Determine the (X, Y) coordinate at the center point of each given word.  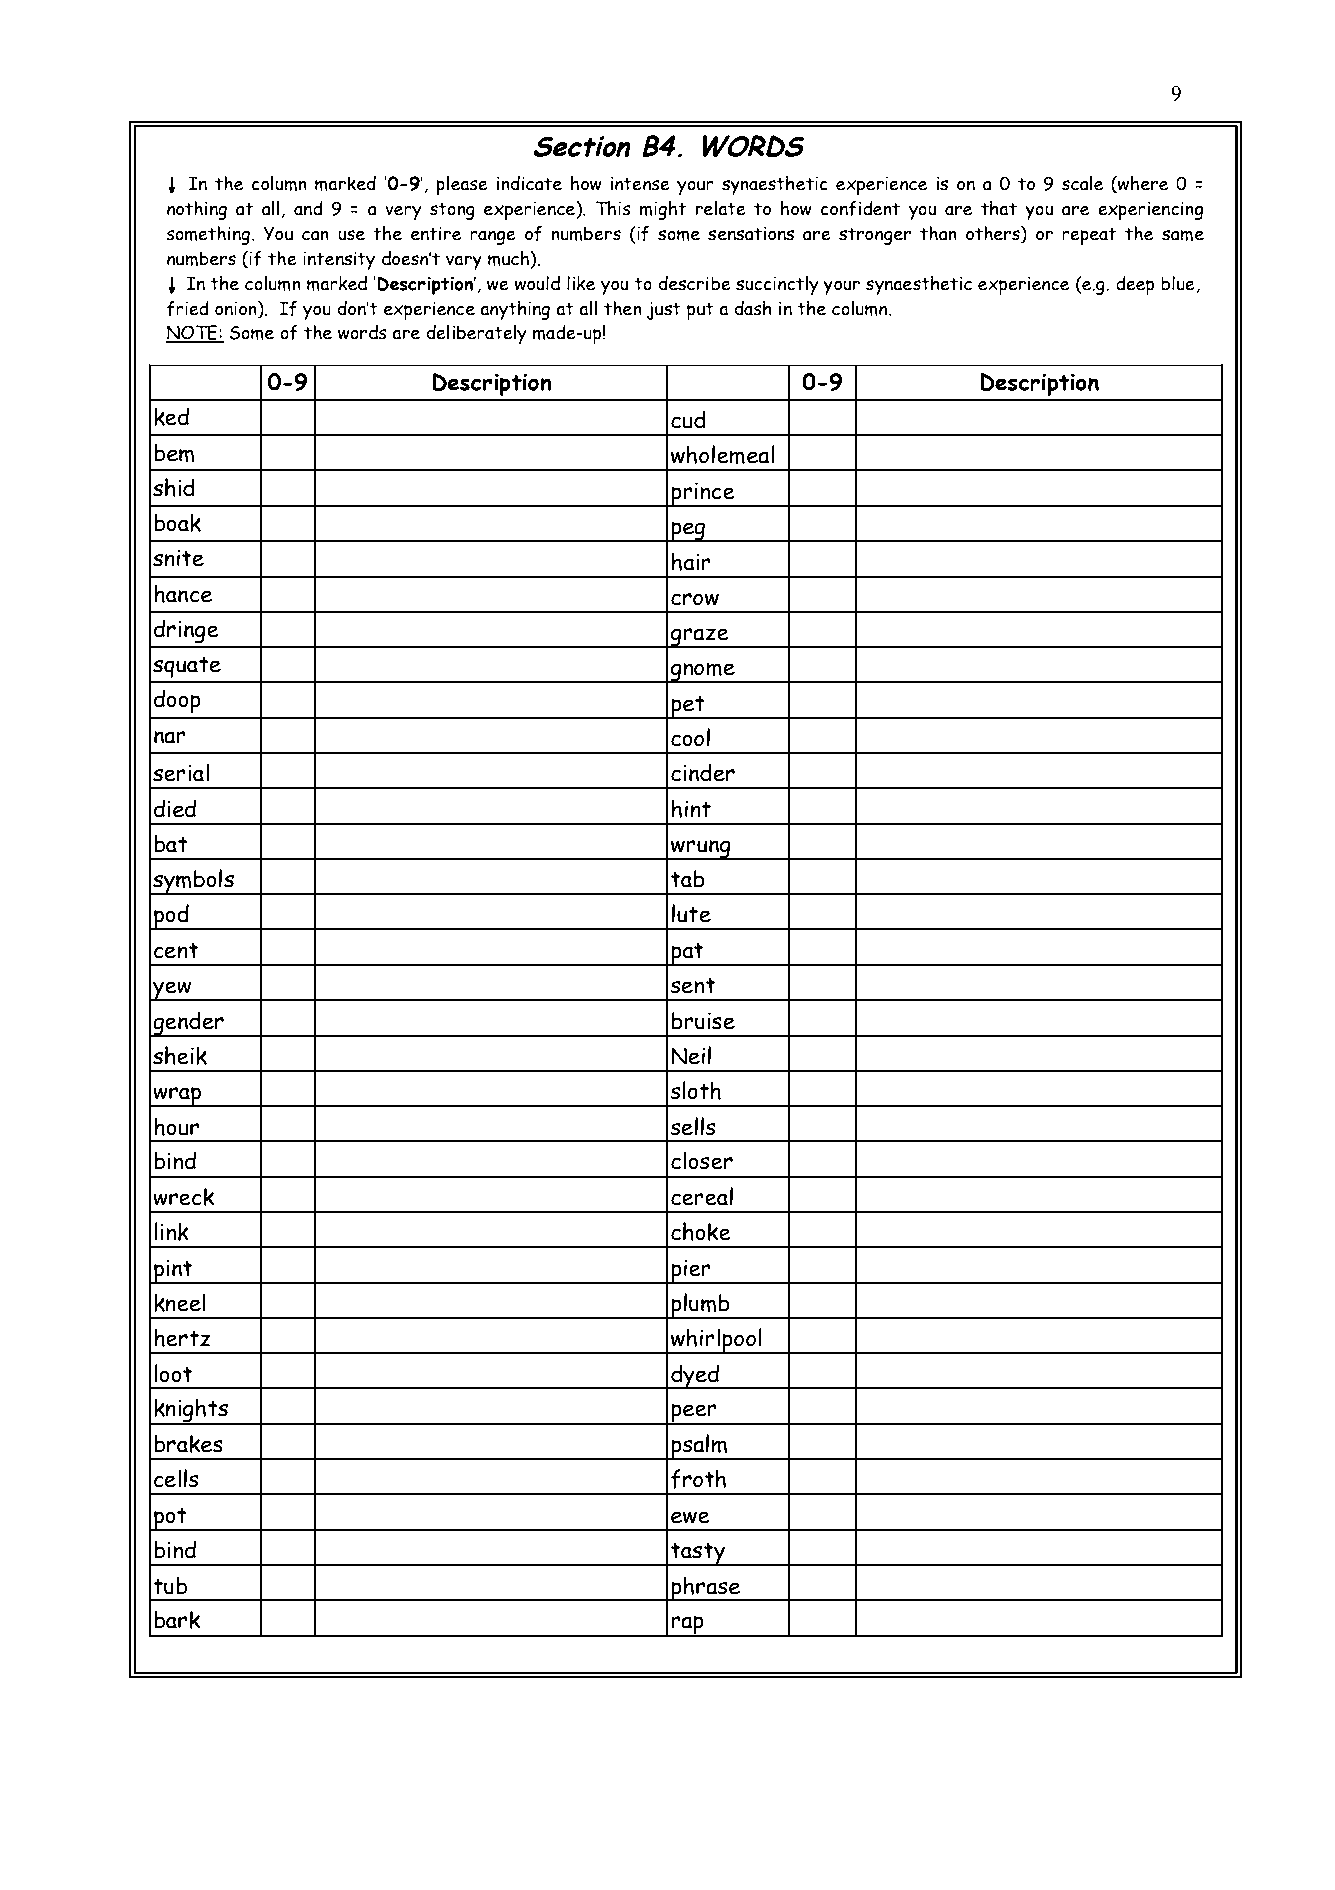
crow (695, 599)
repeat (1089, 236)
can (315, 235)
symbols (193, 882)
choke (701, 1231)
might (663, 210)
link (171, 1231)
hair (691, 561)
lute (691, 913)
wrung (701, 850)
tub (170, 1586)
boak (177, 523)
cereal (702, 1196)
